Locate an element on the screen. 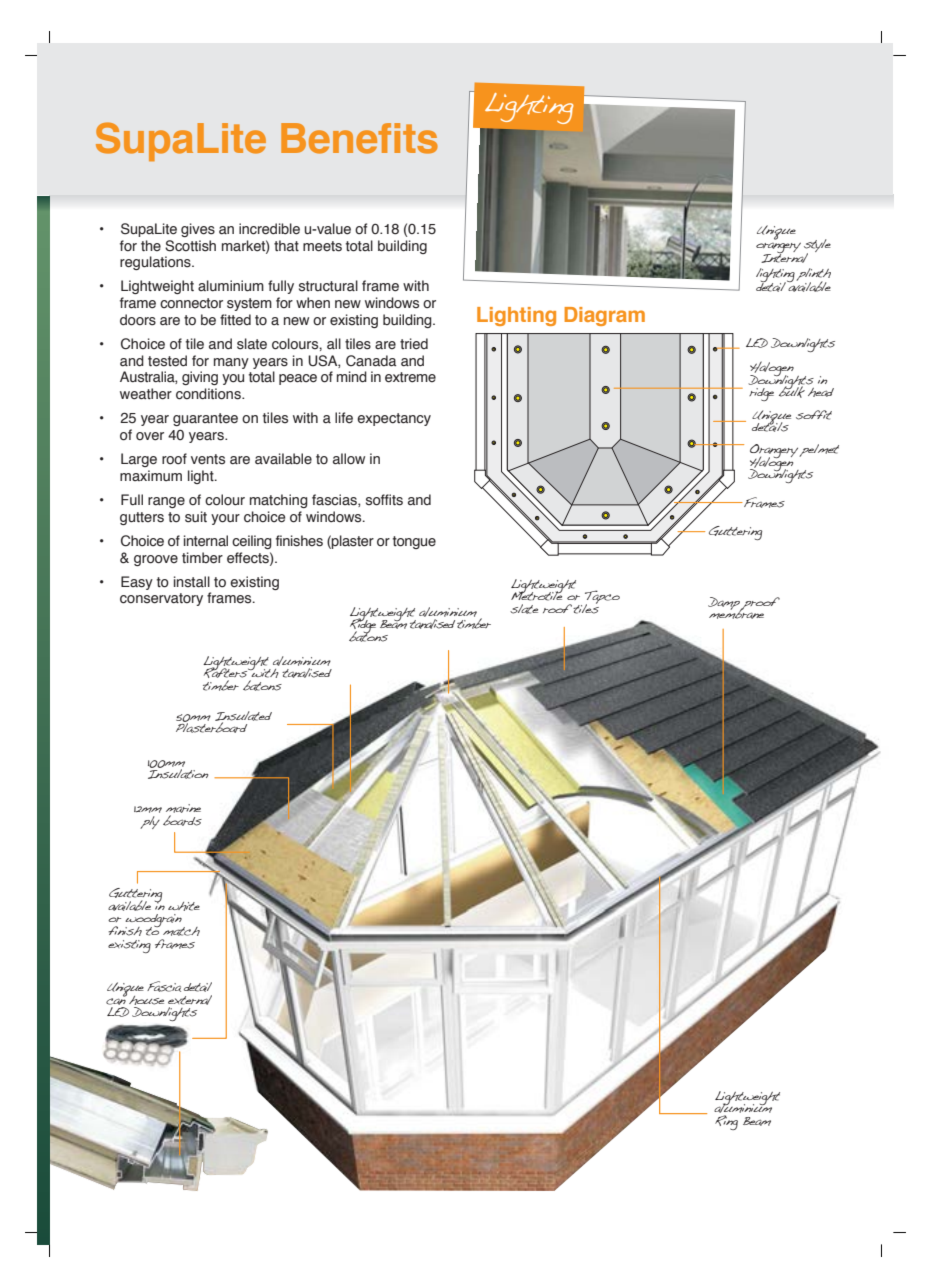  Benefits is located at coordinates (359, 138).
